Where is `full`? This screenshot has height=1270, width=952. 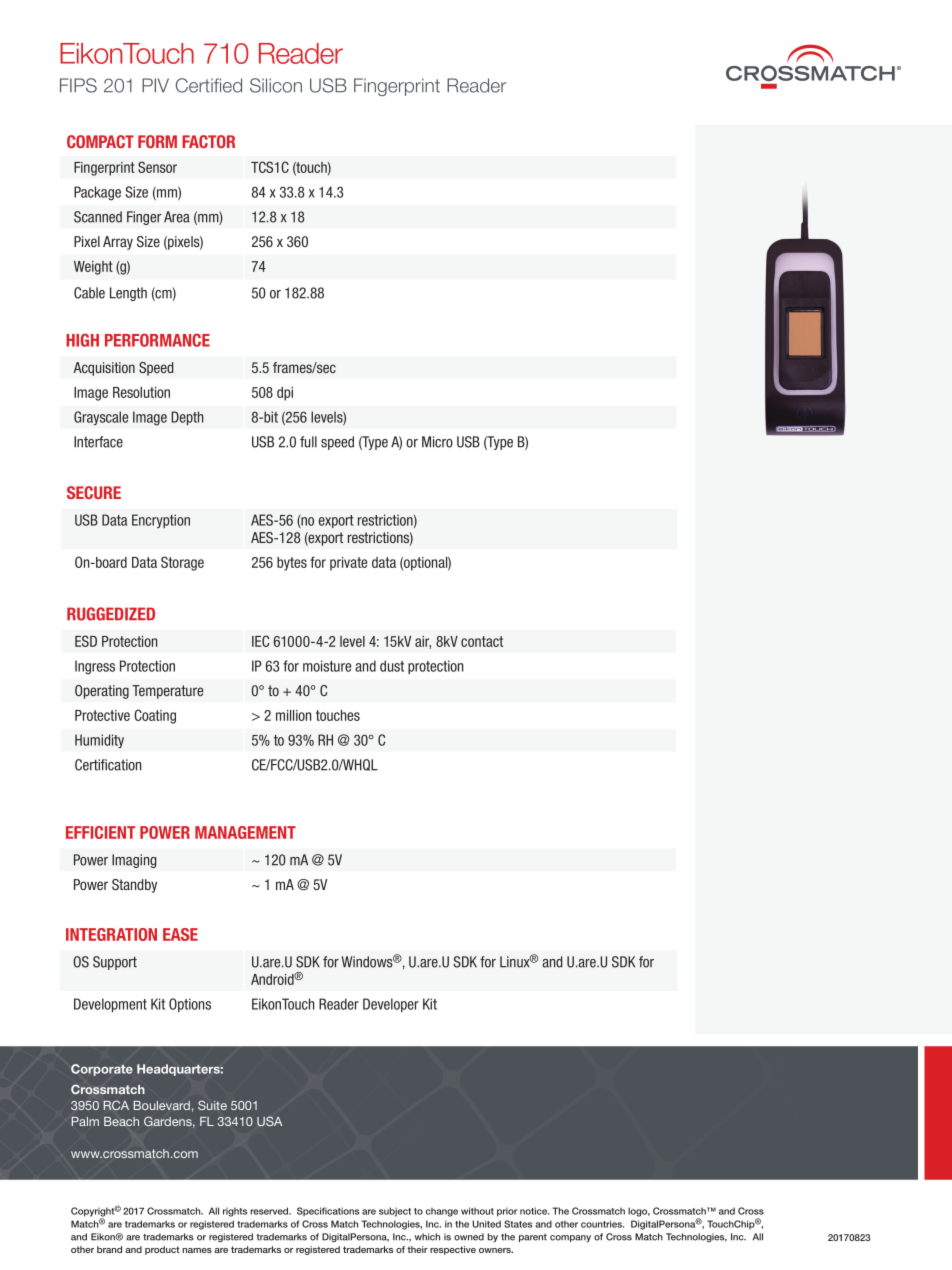
full is located at coordinates (308, 442).
